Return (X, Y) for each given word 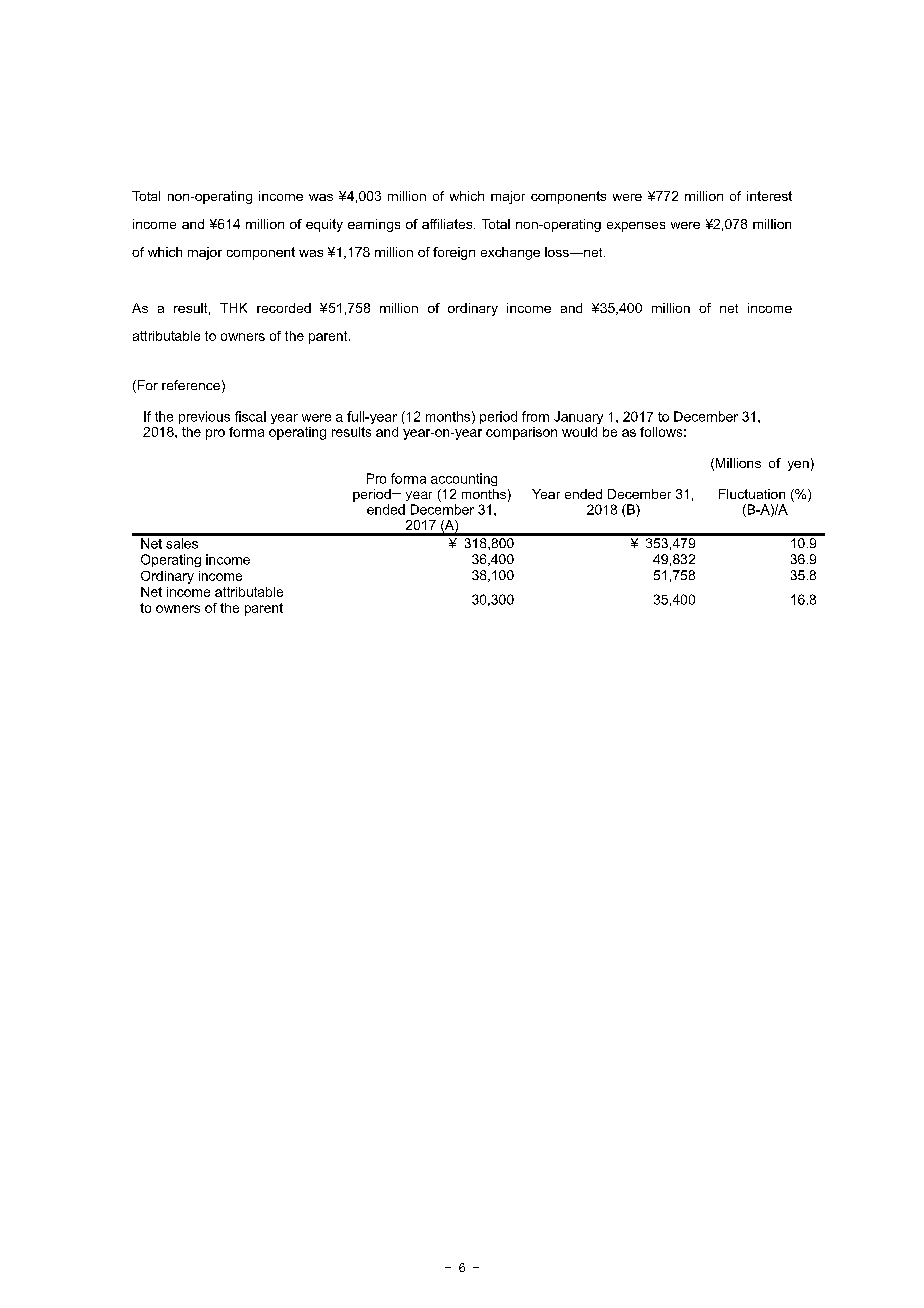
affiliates (448, 224)
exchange (510, 253)
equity (324, 225)
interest (769, 196)
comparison (521, 433)
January (578, 417)
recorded (284, 308)
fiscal (250, 416)
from (535, 416)
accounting (464, 479)
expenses (636, 227)
